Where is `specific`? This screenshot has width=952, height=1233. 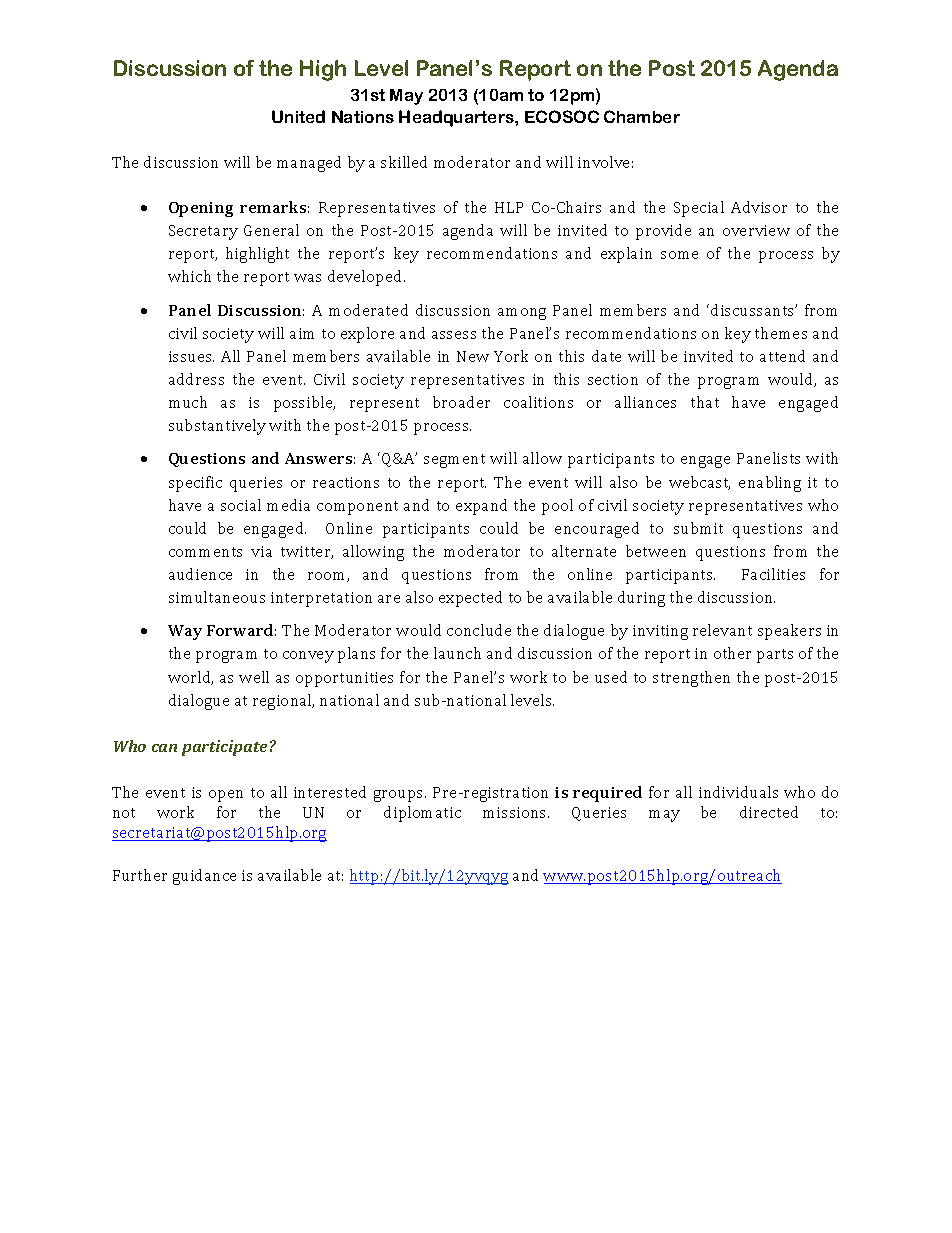 specific is located at coordinates (195, 484).
